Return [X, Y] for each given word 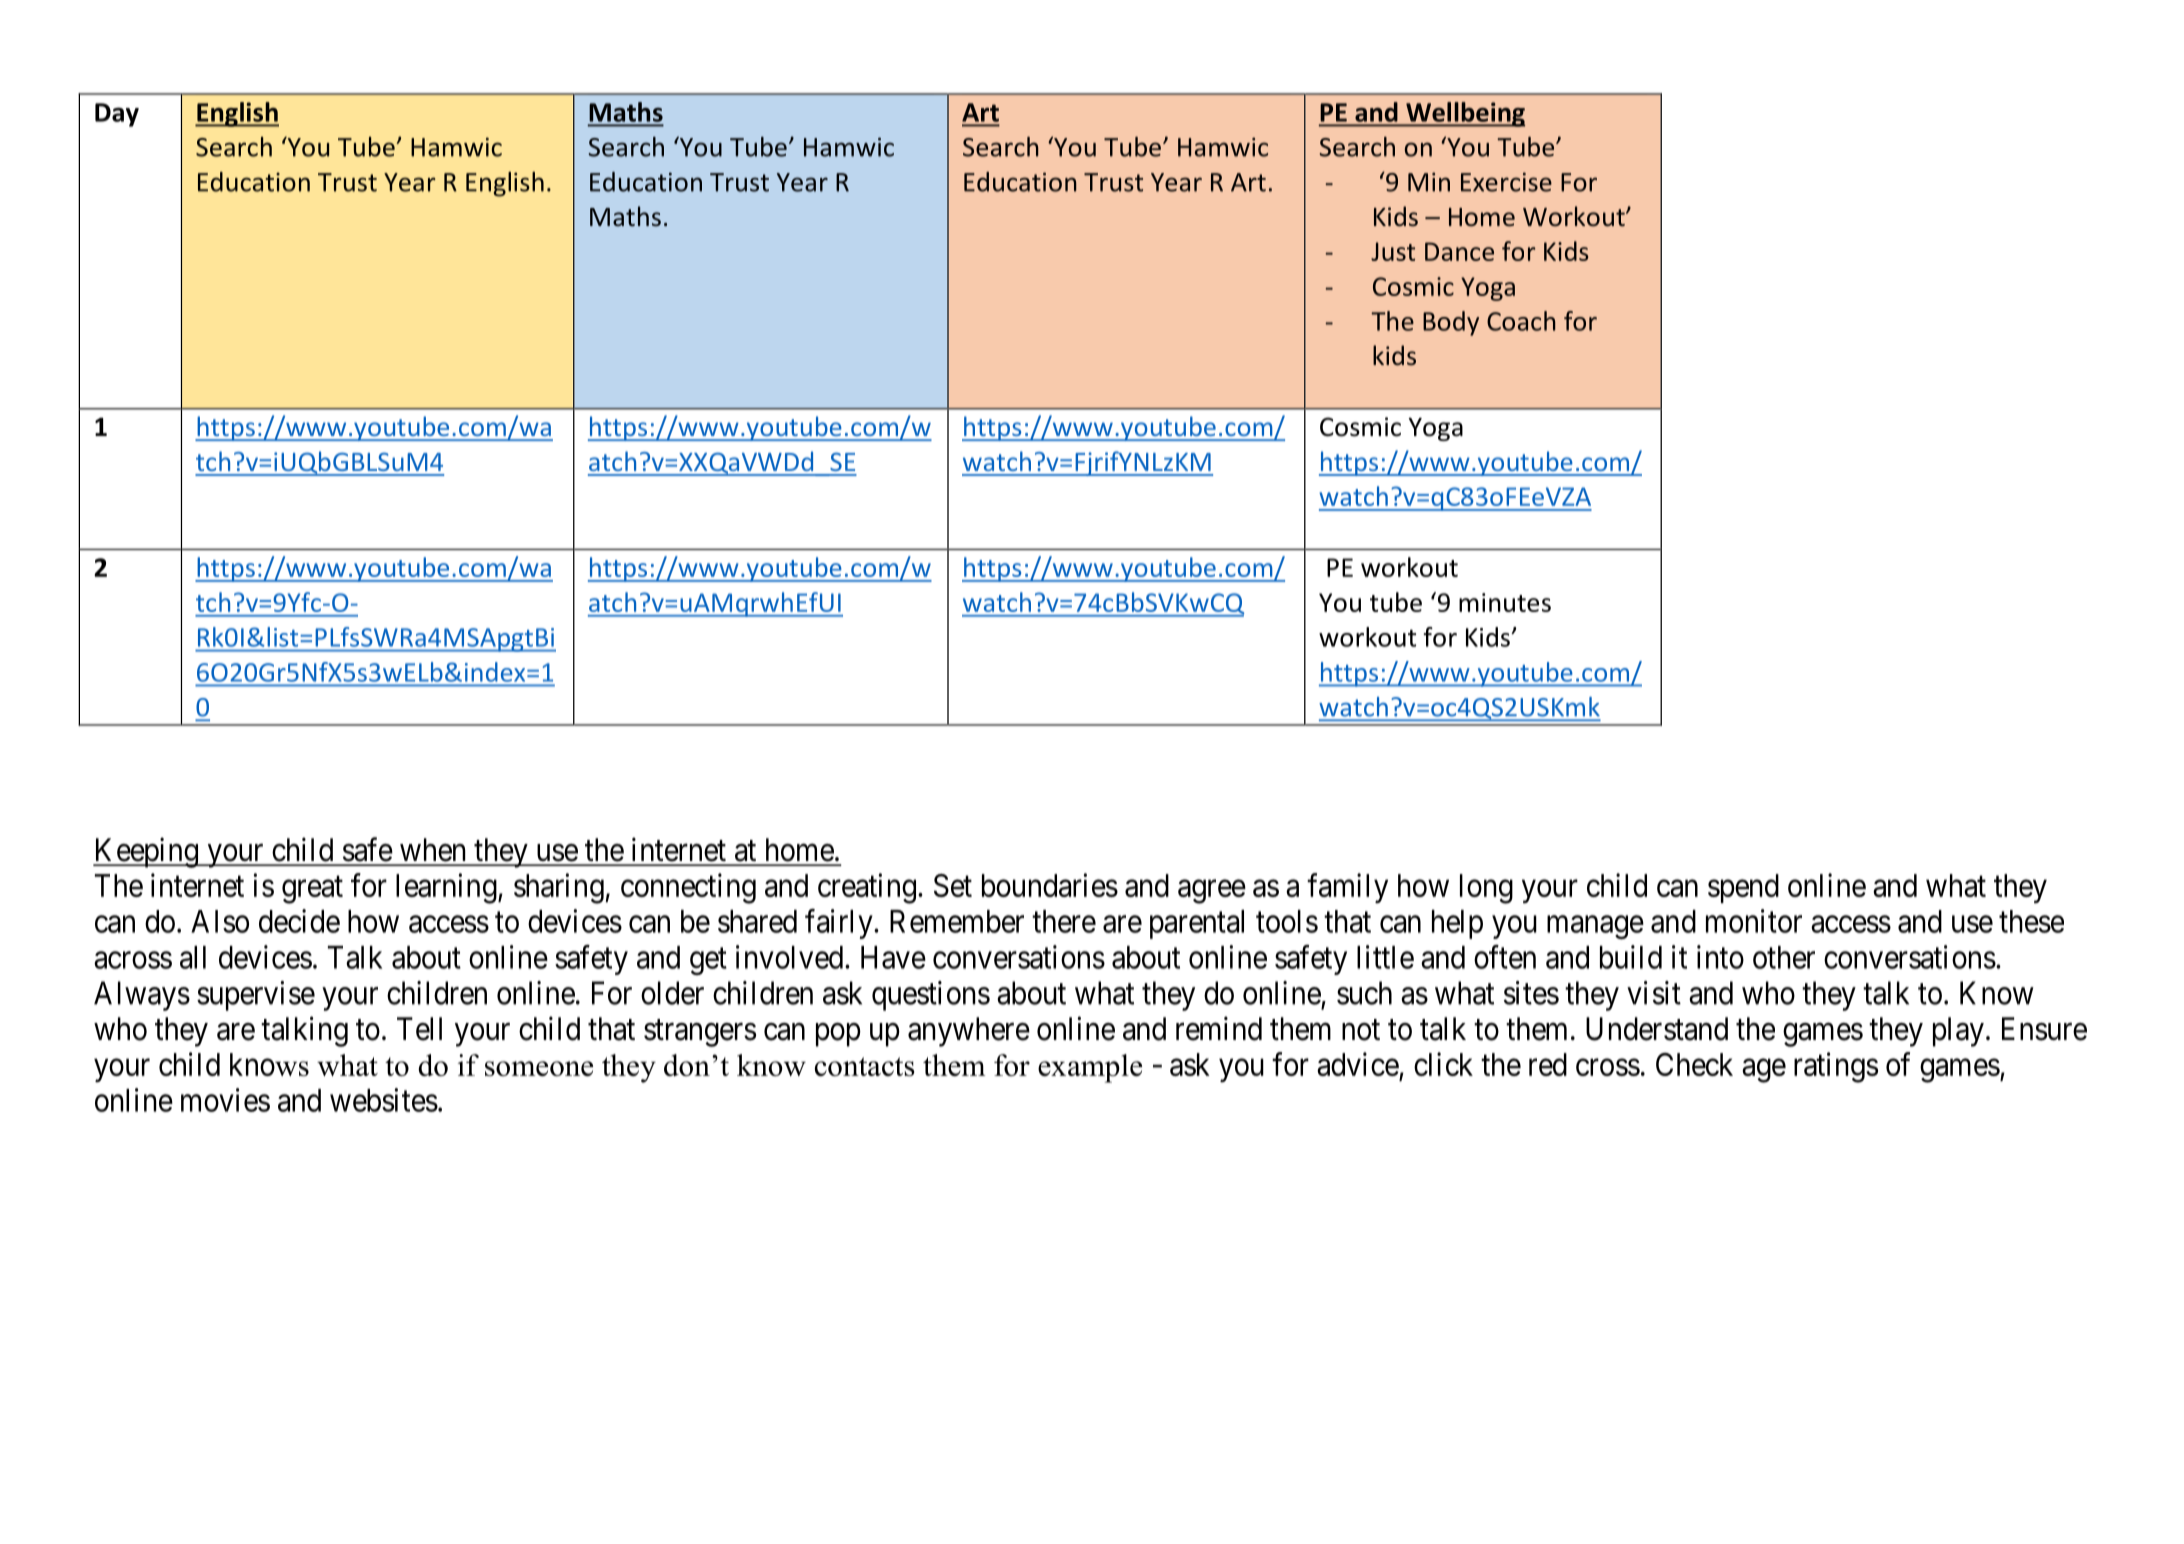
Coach [1521, 321]
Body [1451, 323]
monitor [1754, 921]
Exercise [1506, 182]
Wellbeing [1464, 114]
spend [1743, 888]
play [1958, 1032]
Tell [419, 1029]
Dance [1459, 251]
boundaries [1050, 885]
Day [117, 115]
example [1090, 1068]
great [312, 890]
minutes [1505, 602]
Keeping [146, 852]
